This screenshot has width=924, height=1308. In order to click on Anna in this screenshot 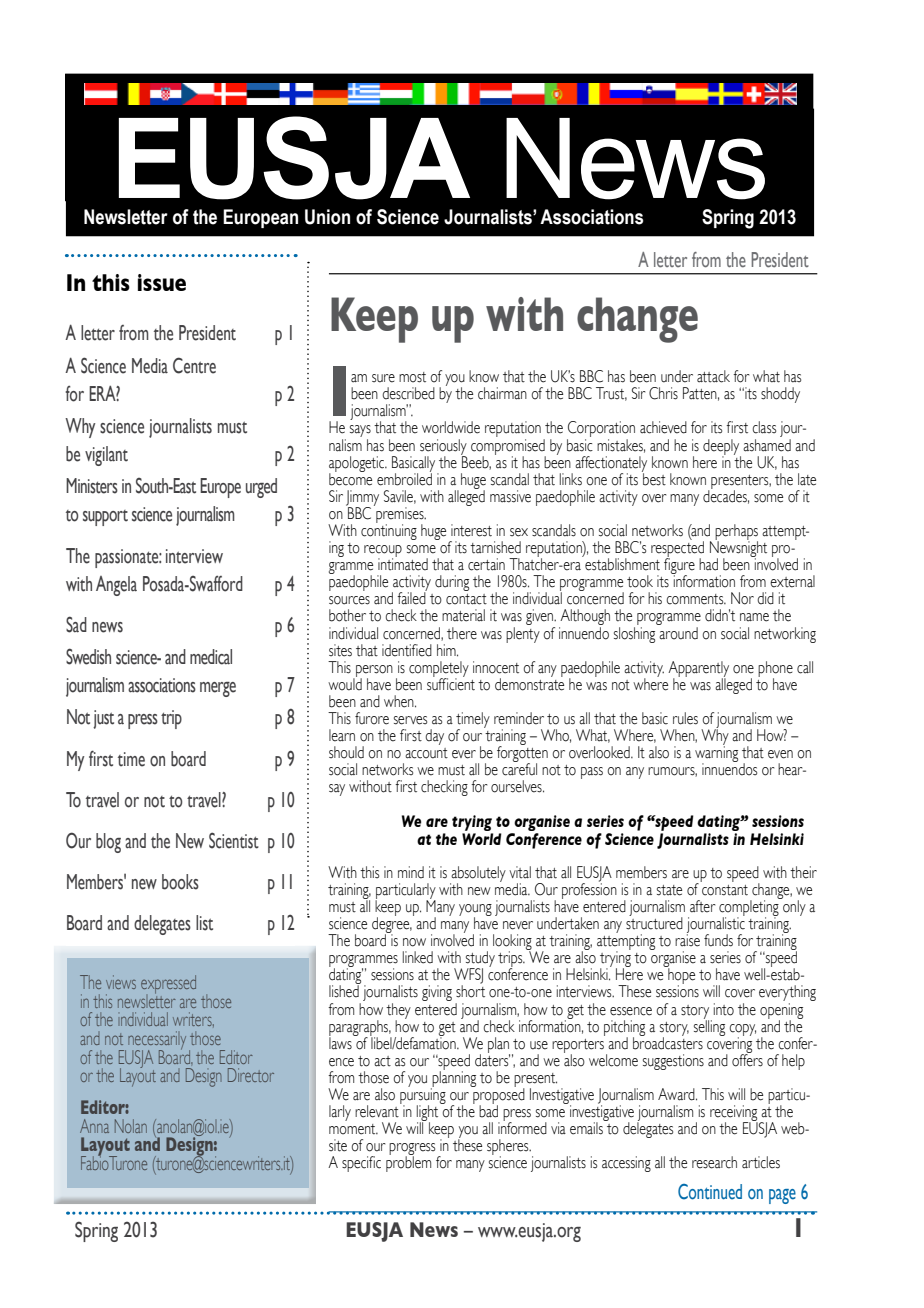, I will do `click(94, 1126)`.
